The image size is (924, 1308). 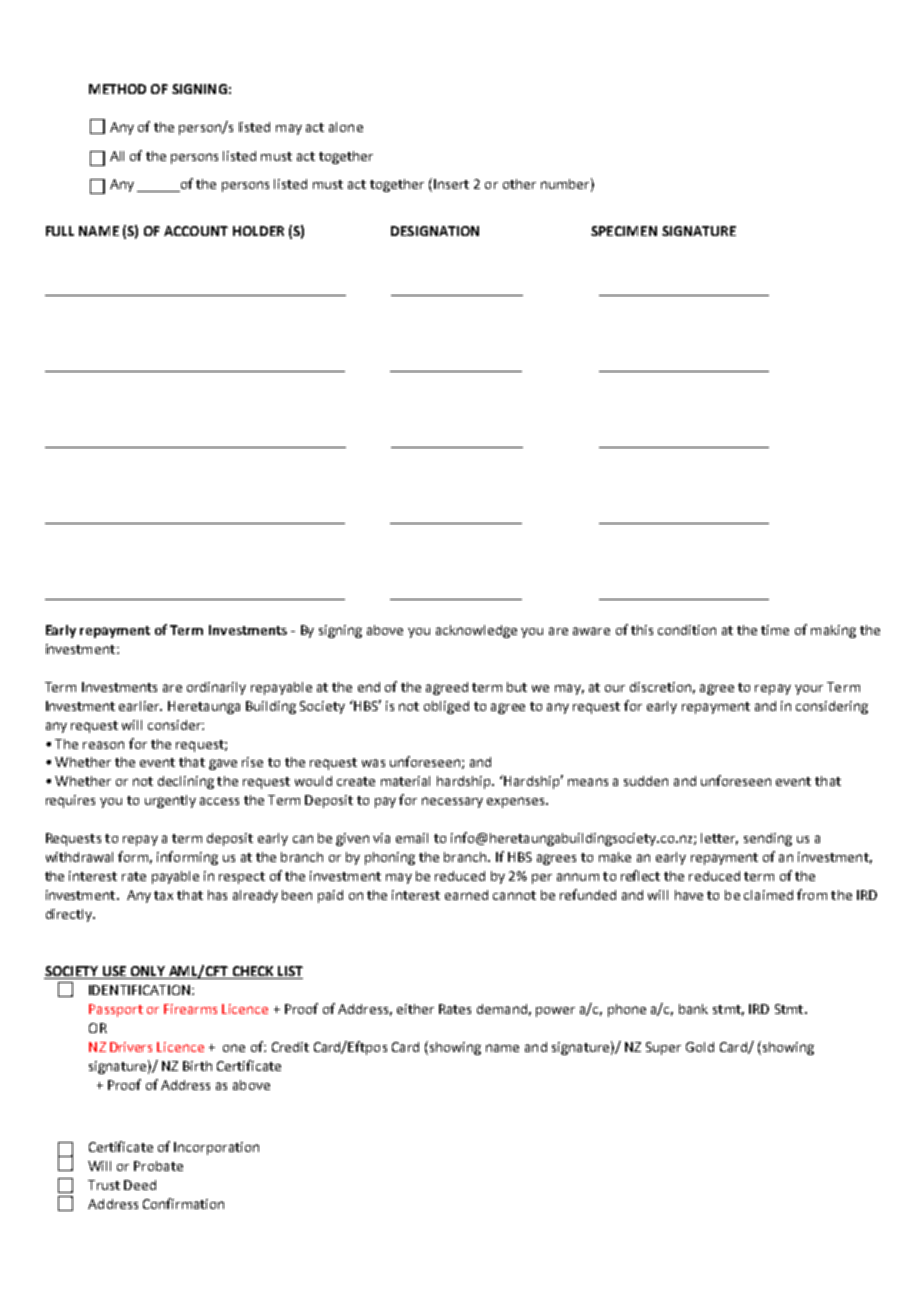 What do you see at coordinates (451, 184) in the image?
I see `Insert` at bounding box center [451, 184].
